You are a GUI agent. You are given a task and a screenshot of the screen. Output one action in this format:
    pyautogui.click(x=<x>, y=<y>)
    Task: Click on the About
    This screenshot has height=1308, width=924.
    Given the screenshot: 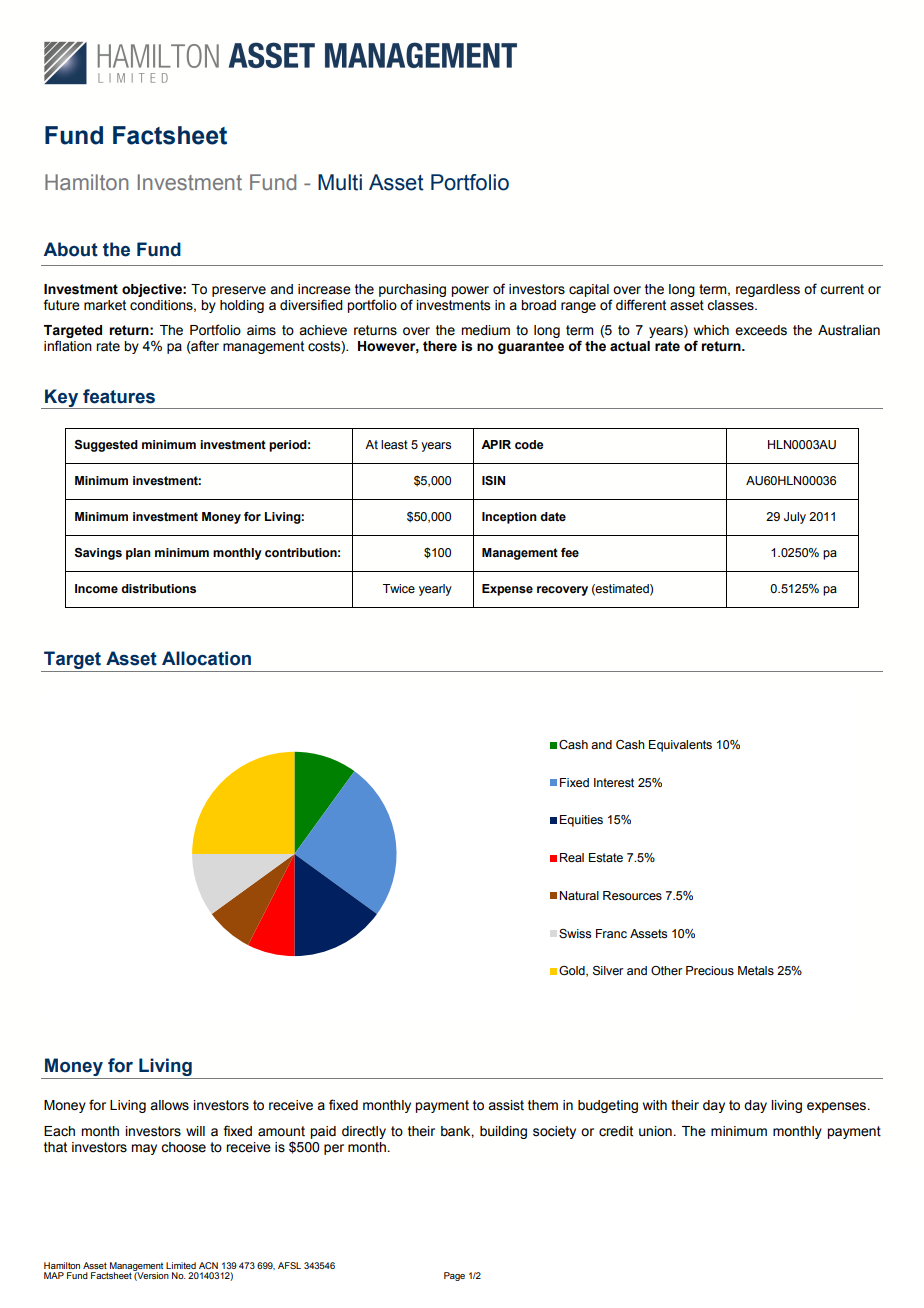 What is the action you would take?
    pyautogui.click(x=71, y=249)
